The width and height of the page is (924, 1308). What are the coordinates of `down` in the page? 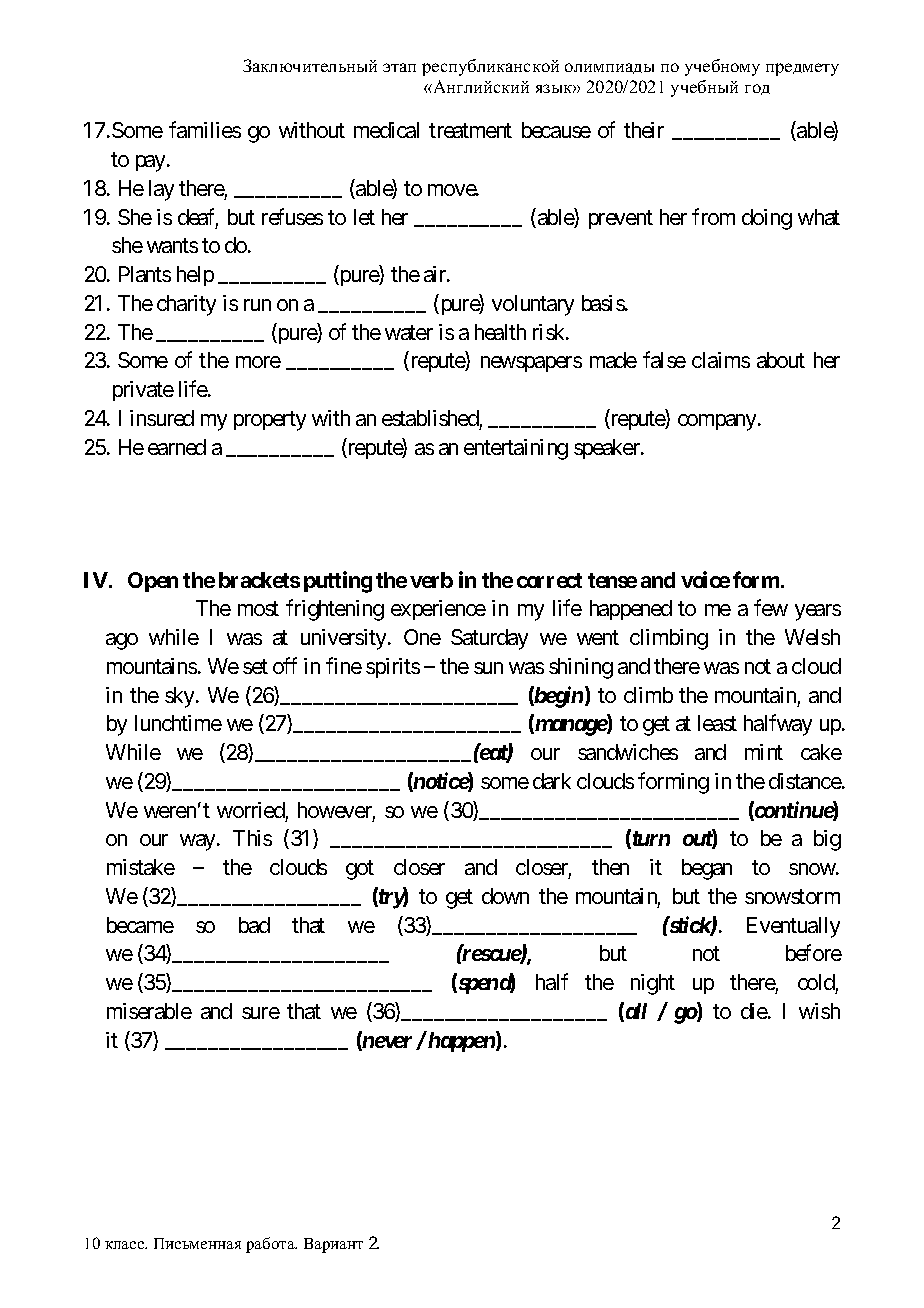 It's located at (505, 896).
